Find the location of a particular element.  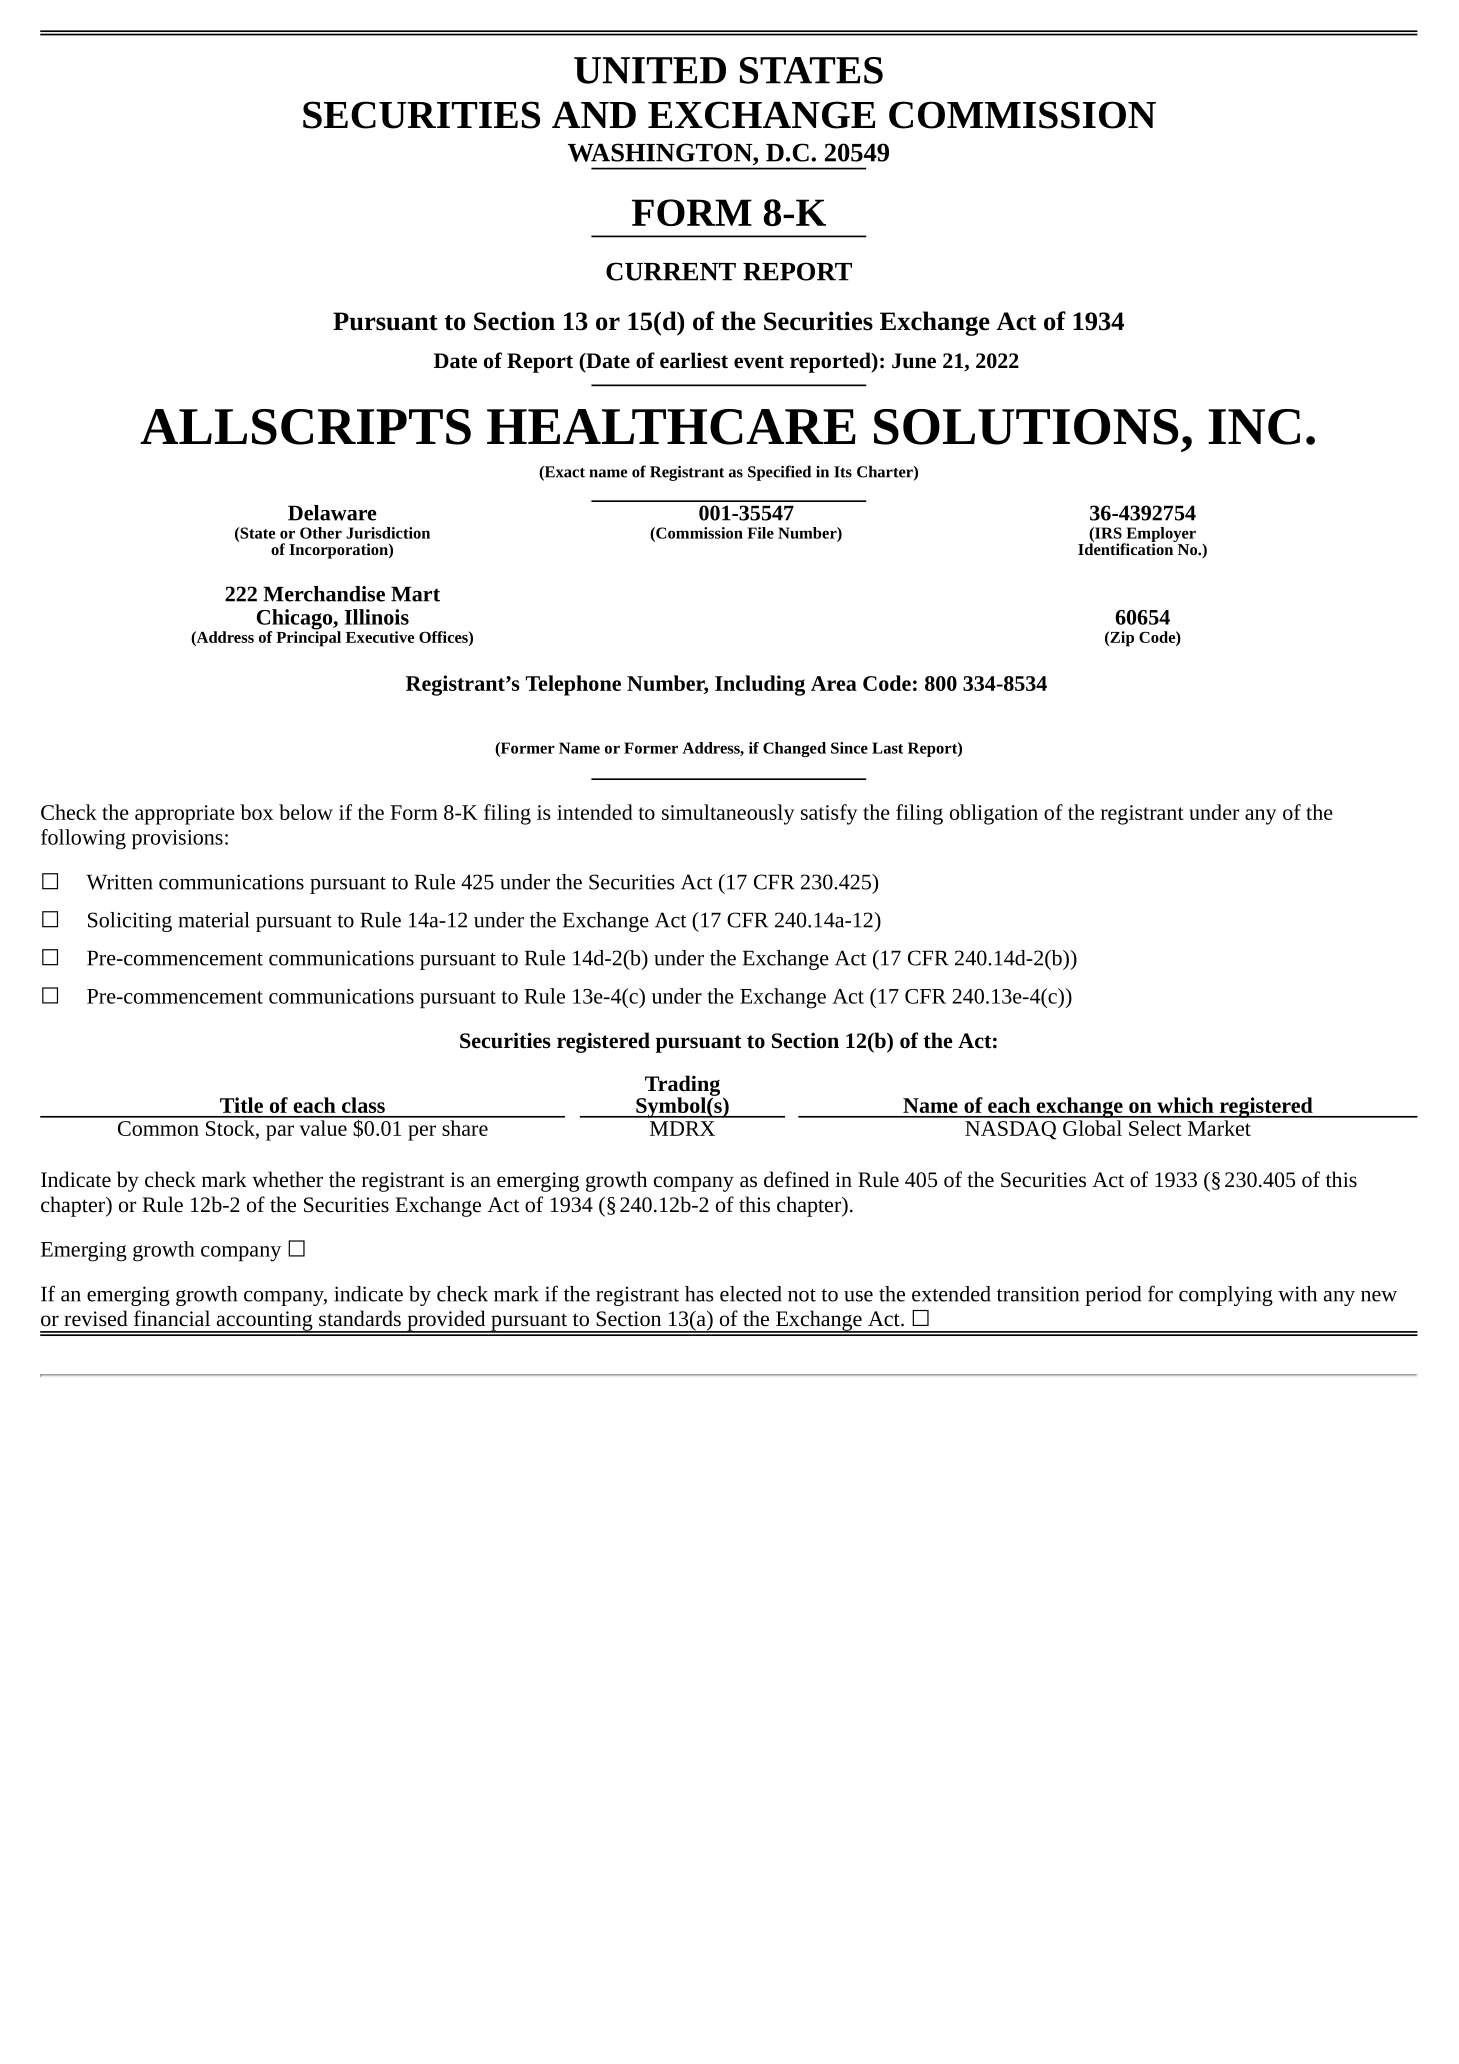

accounting is located at coordinates (264, 1322).
